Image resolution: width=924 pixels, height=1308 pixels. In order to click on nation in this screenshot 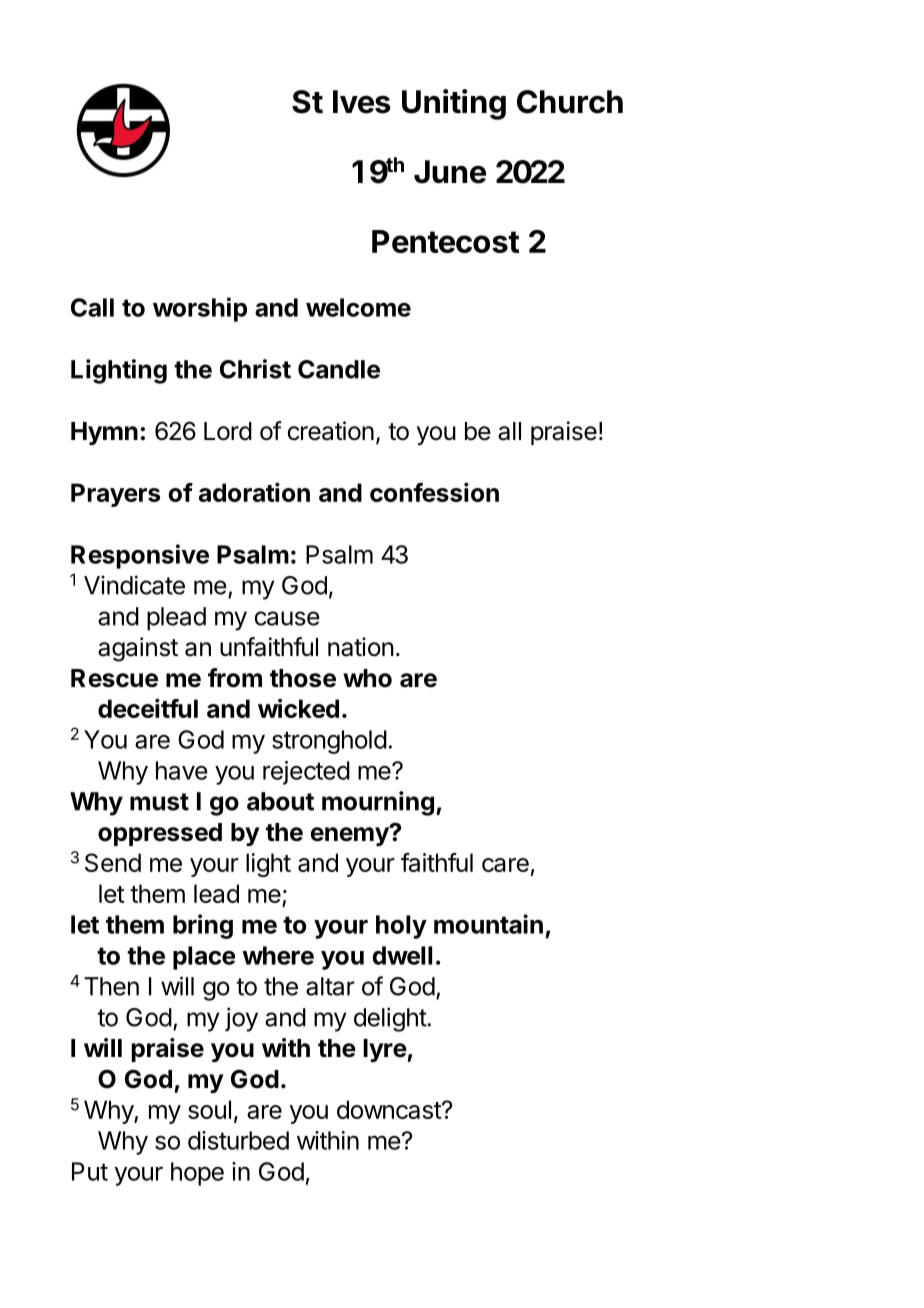, I will do `click(361, 647)`.
